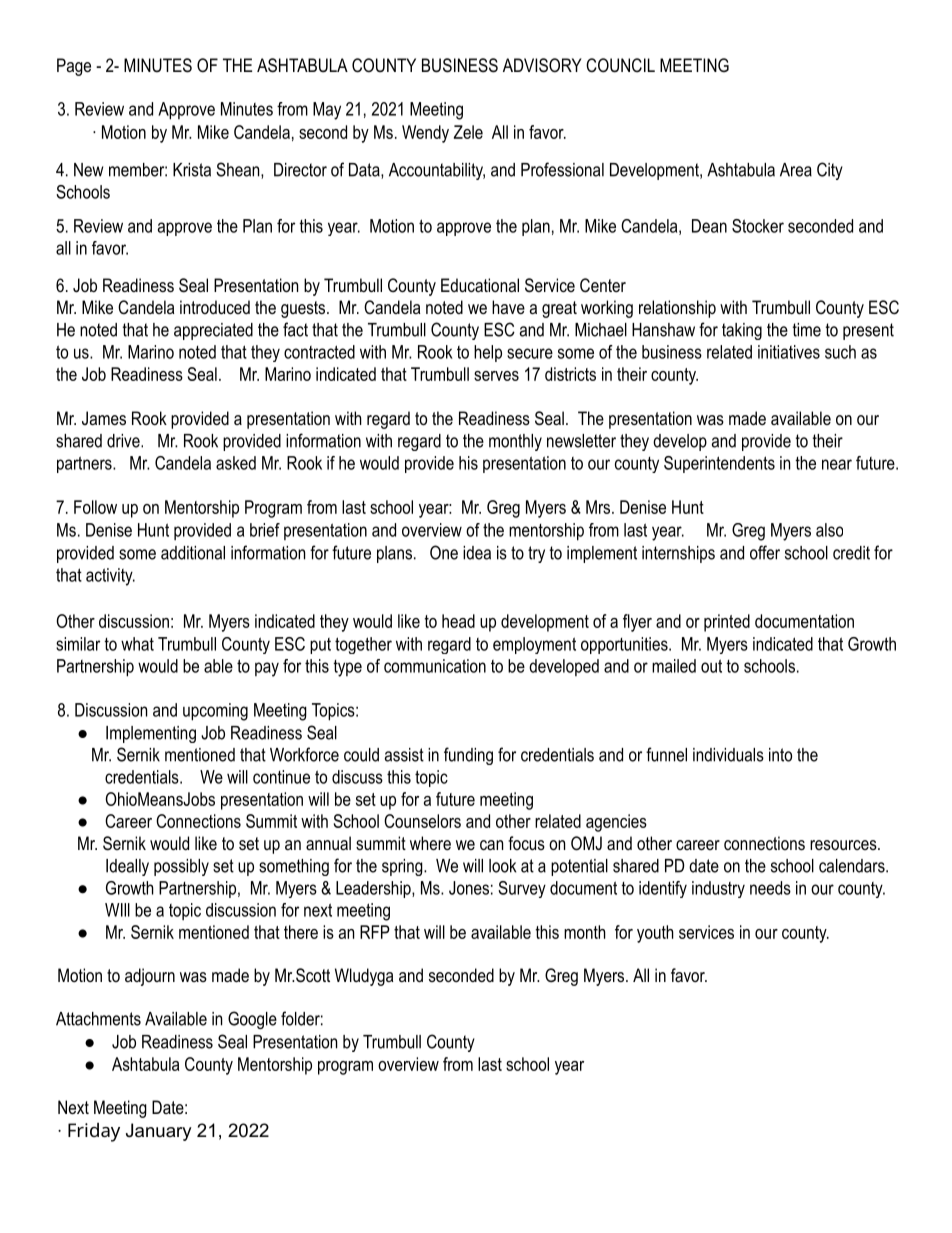 The image size is (952, 1233). What do you see at coordinates (655, 934) in the page?
I see `youth` at bounding box center [655, 934].
